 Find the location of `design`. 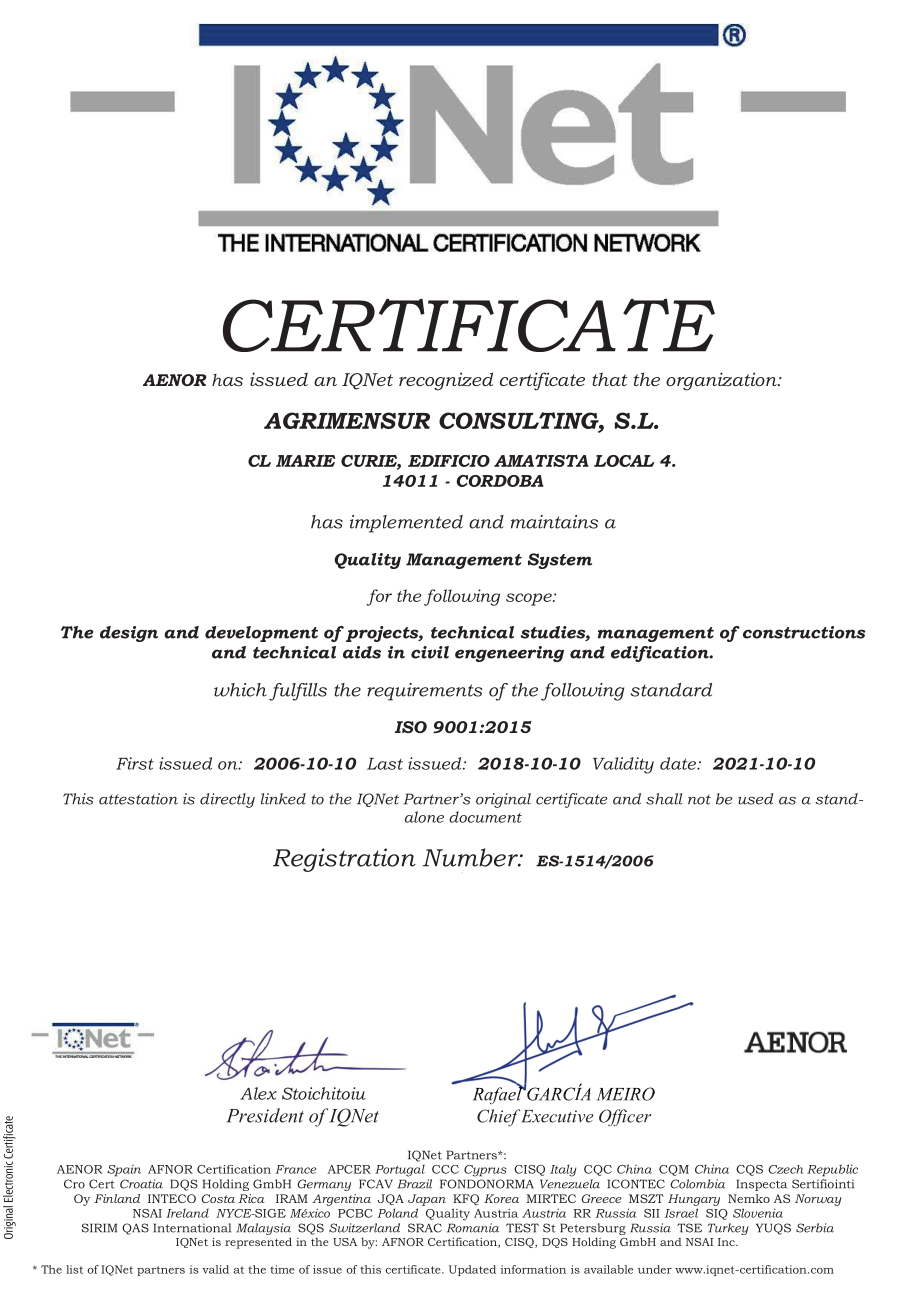

design is located at coordinates (129, 634).
